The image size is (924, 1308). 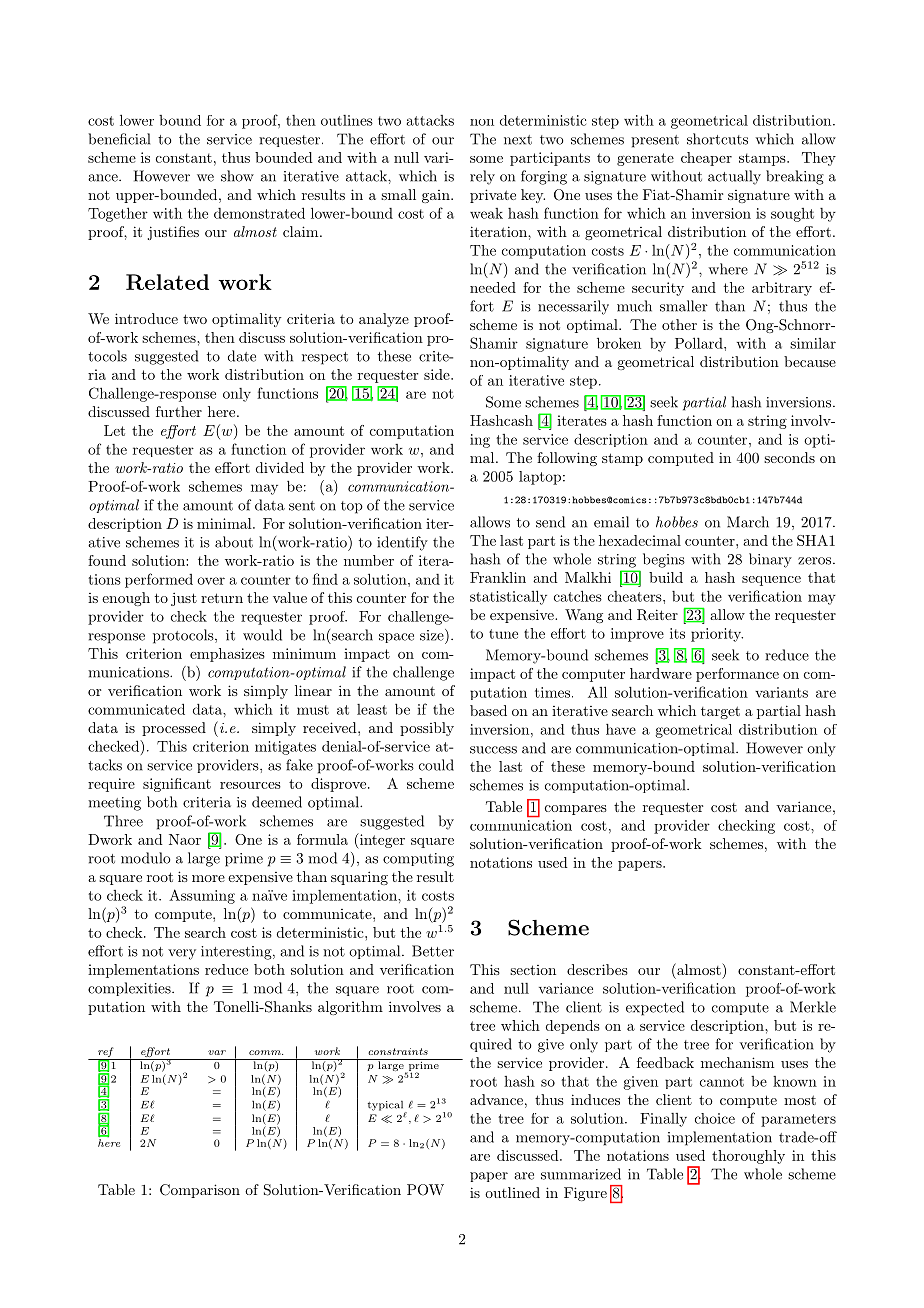 What do you see at coordinates (503, 634) in the document?
I see `tune` at bounding box center [503, 634].
